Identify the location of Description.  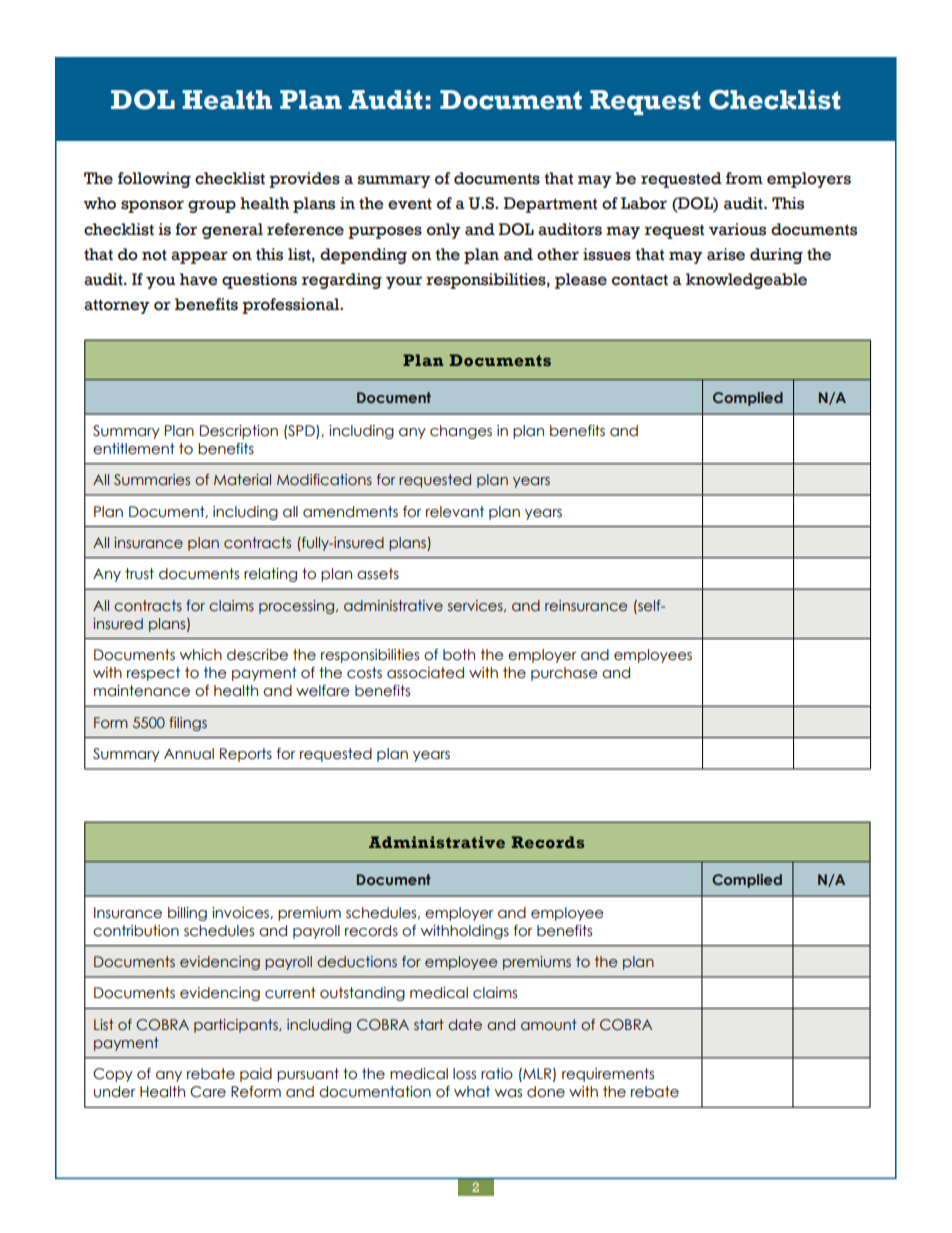
(239, 432).
